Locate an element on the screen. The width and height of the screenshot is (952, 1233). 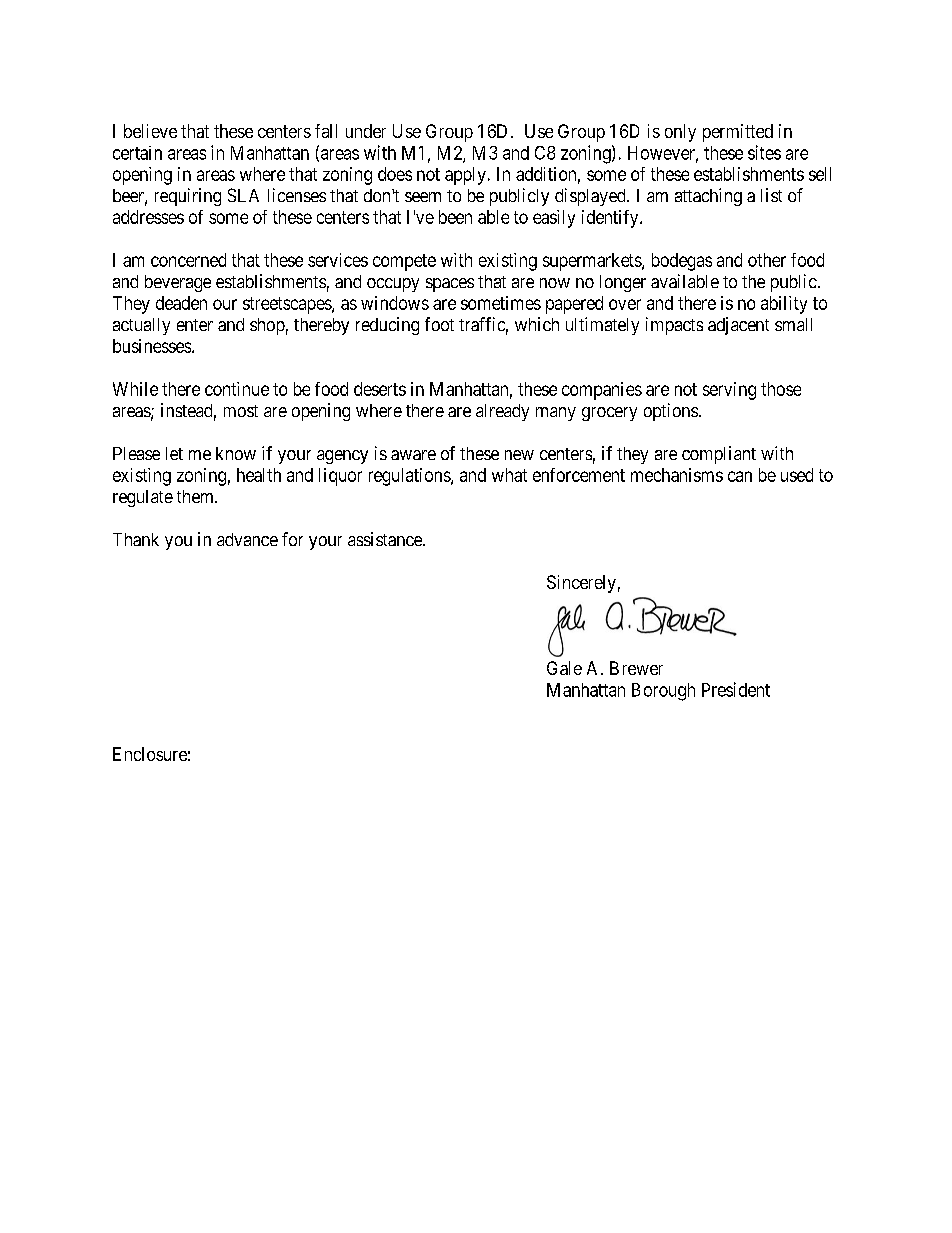
beverage is located at coordinates (178, 283).
